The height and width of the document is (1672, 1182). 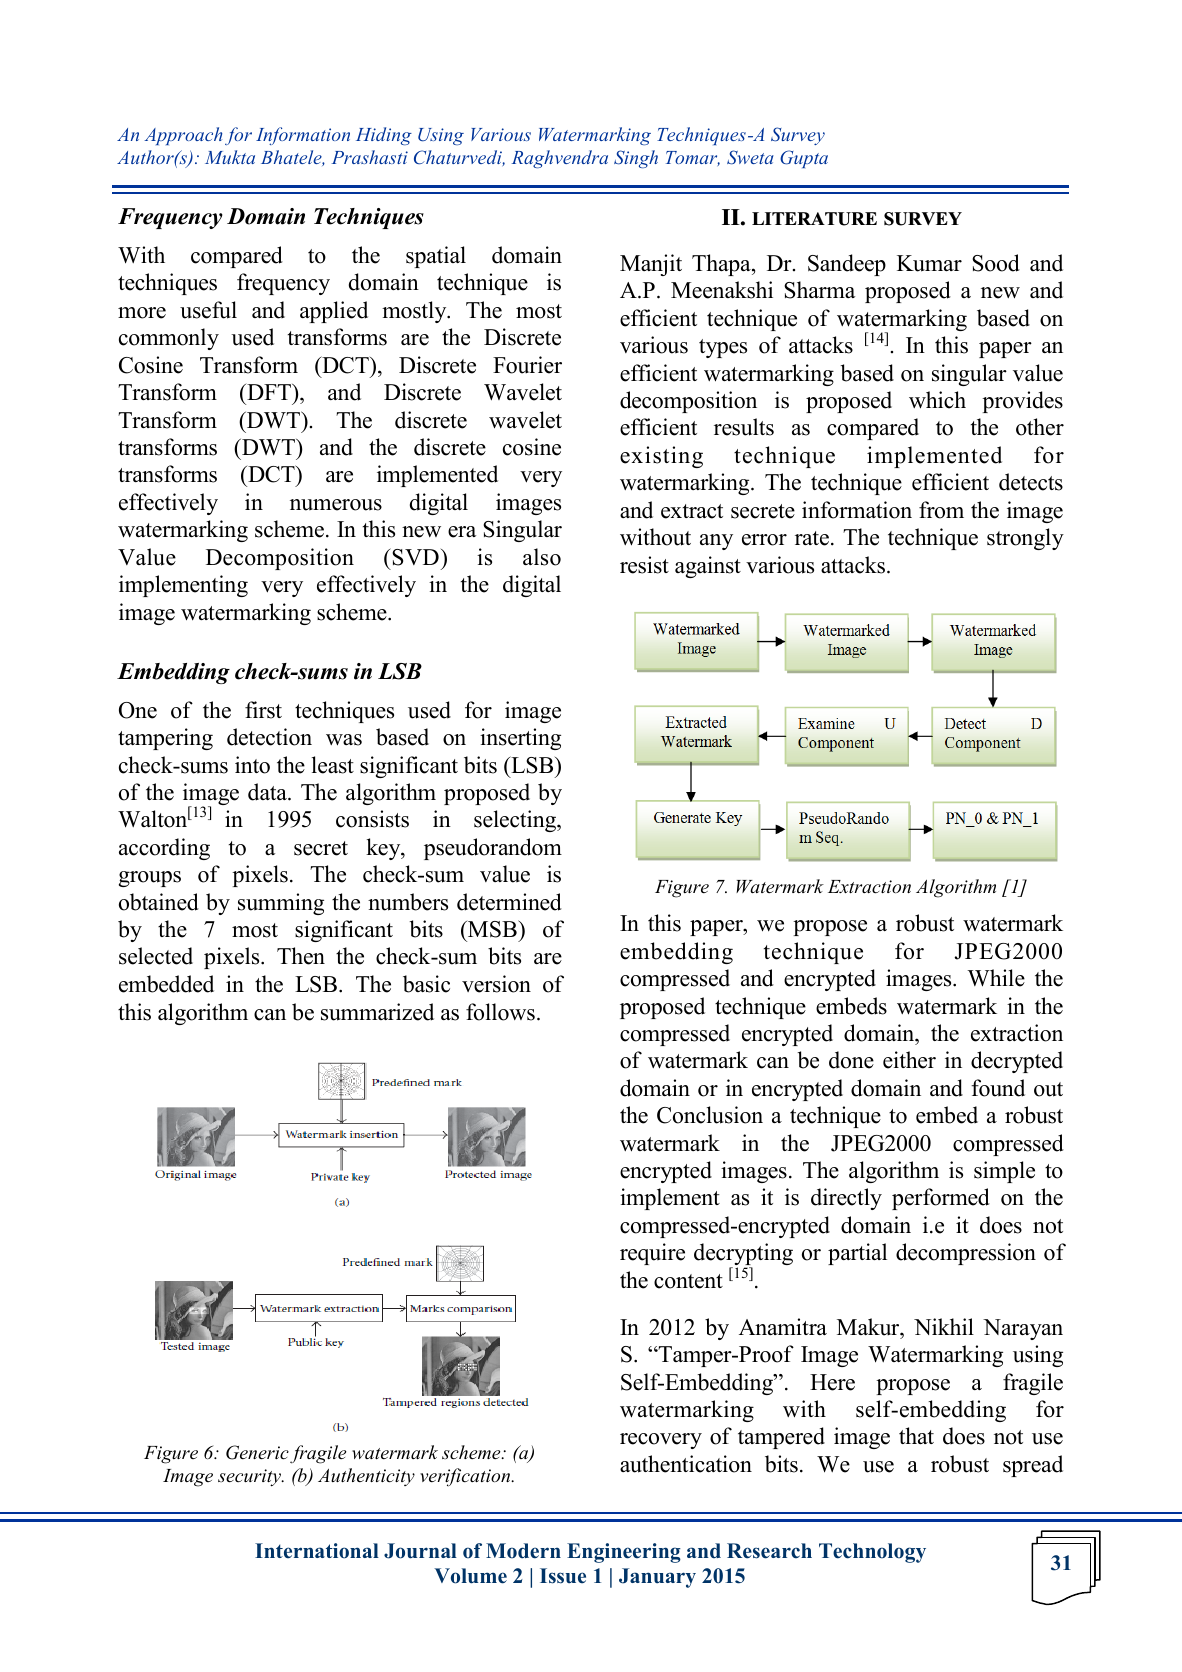 What do you see at coordinates (257, 1452) in the document?
I see `Generic` at bounding box center [257, 1452].
